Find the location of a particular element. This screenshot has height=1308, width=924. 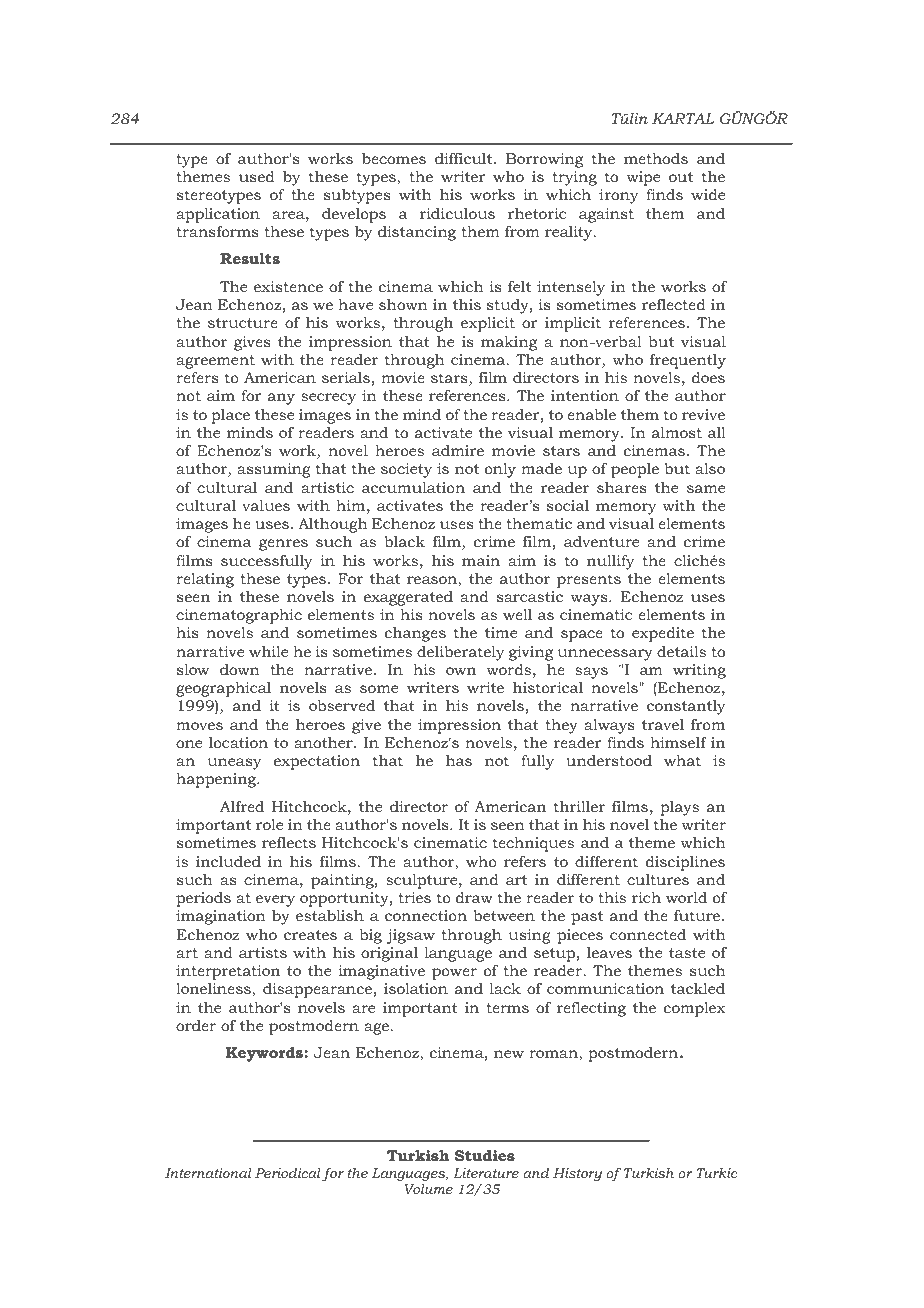

accumulation is located at coordinates (413, 487).
